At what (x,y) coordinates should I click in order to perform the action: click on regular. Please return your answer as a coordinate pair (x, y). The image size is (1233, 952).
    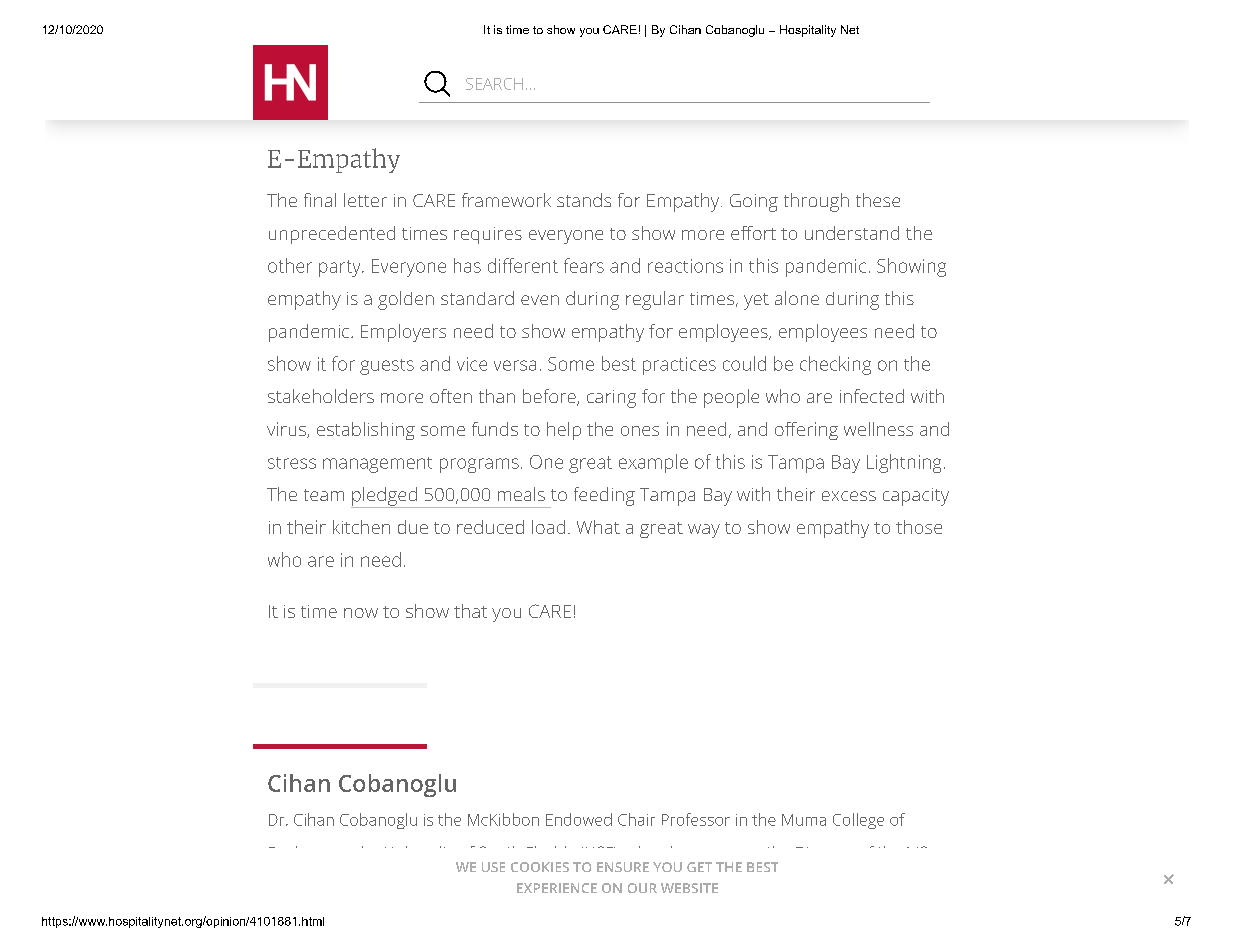
    Looking at the image, I should click on (655, 300).
